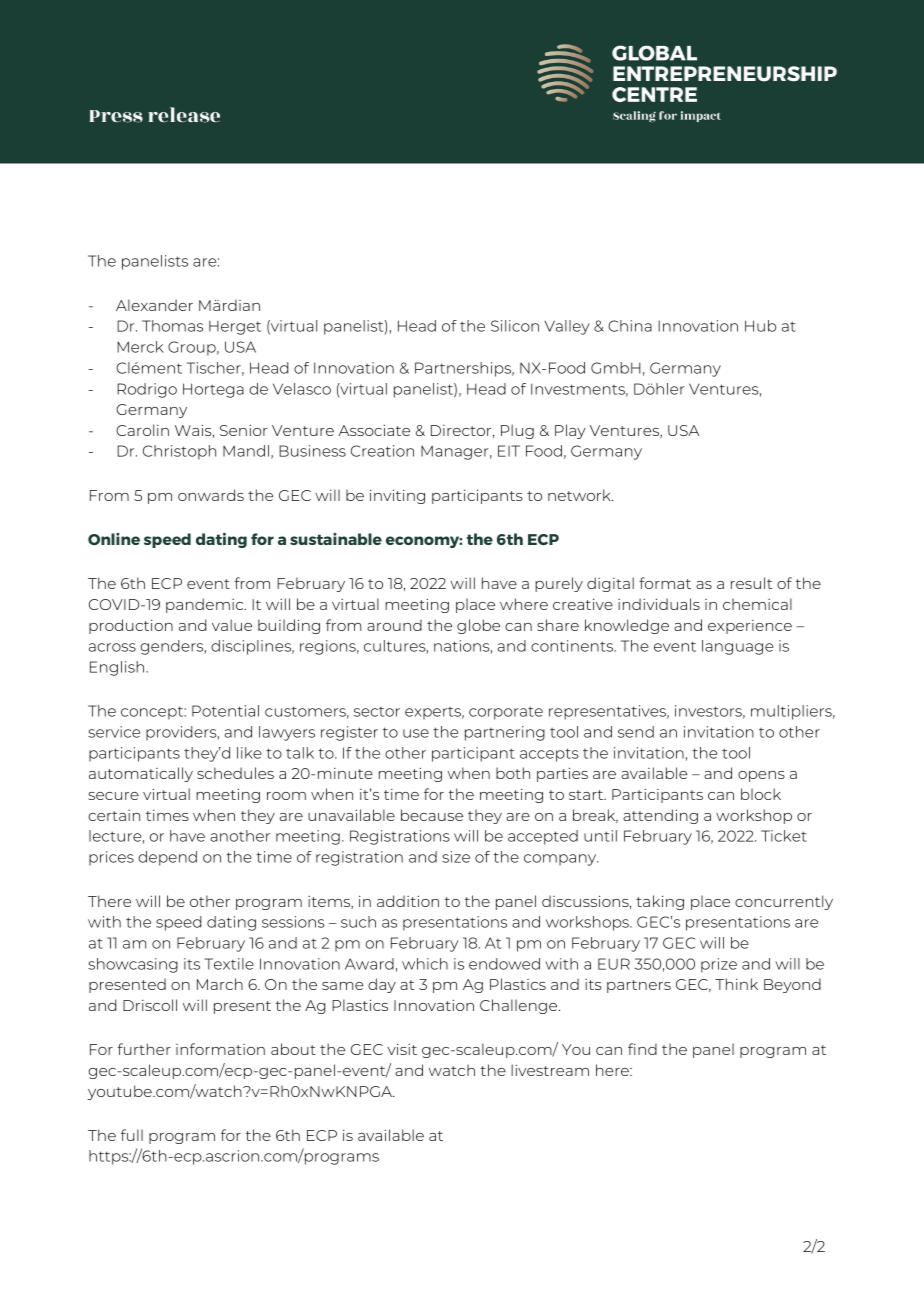 The image size is (924, 1309). What do you see at coordinates (172, 326) in the document?
I see `Thomas` at bounding box center [172, 326].
